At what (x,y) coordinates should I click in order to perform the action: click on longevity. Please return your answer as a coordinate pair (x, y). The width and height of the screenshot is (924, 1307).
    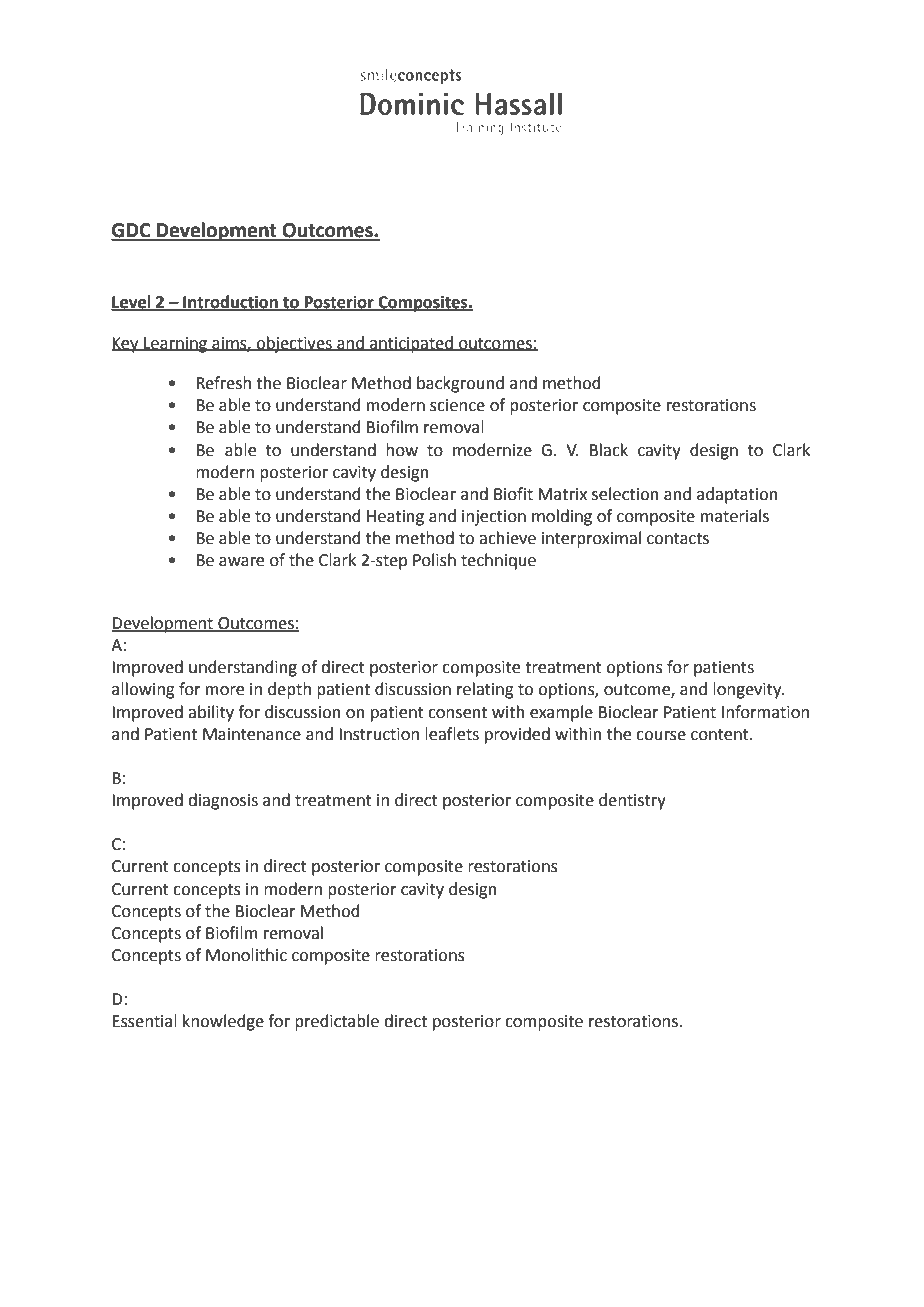
    Looking at the image, I should click on (748, 690).
